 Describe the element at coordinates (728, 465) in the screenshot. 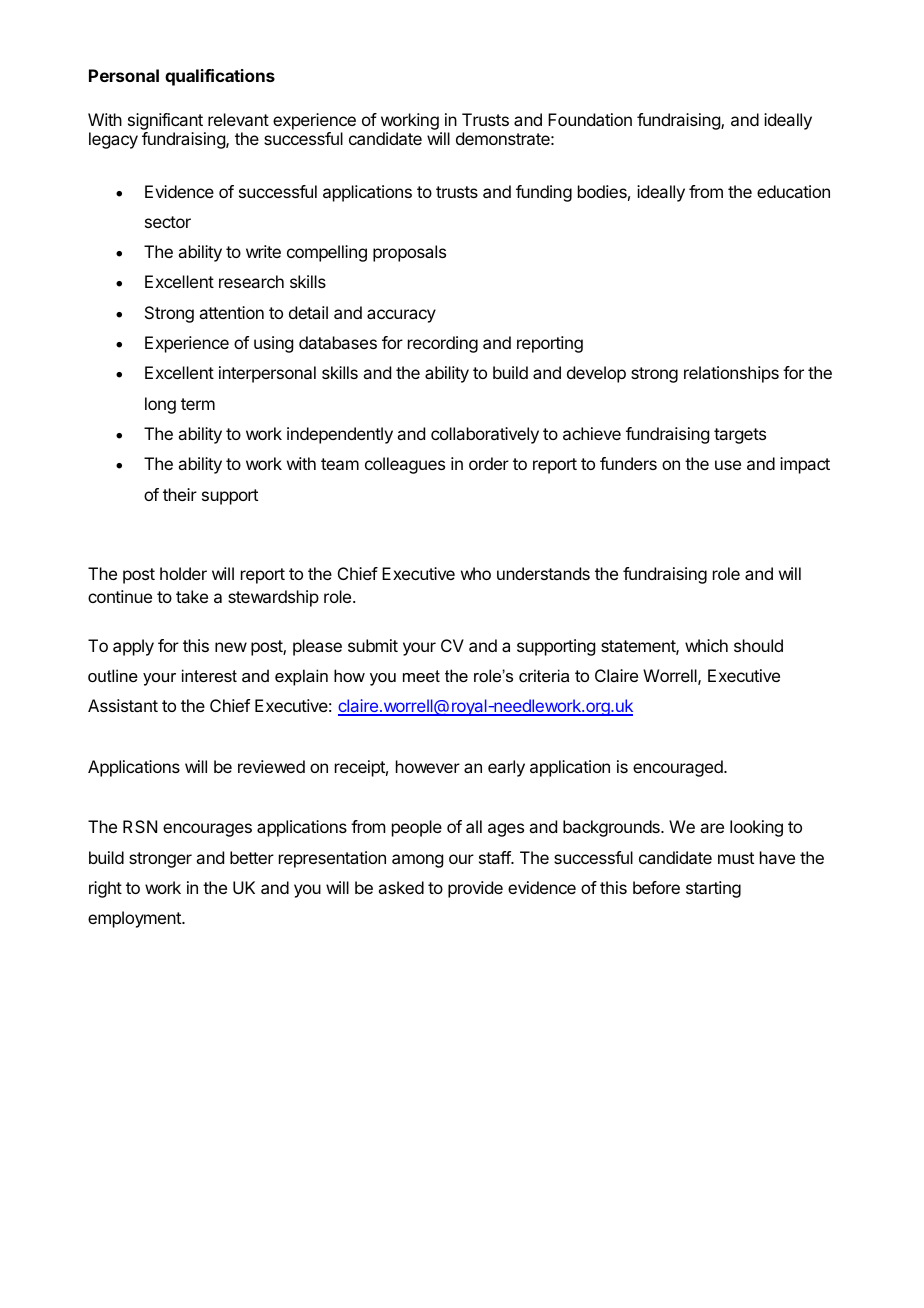

I see `use` at that location.
